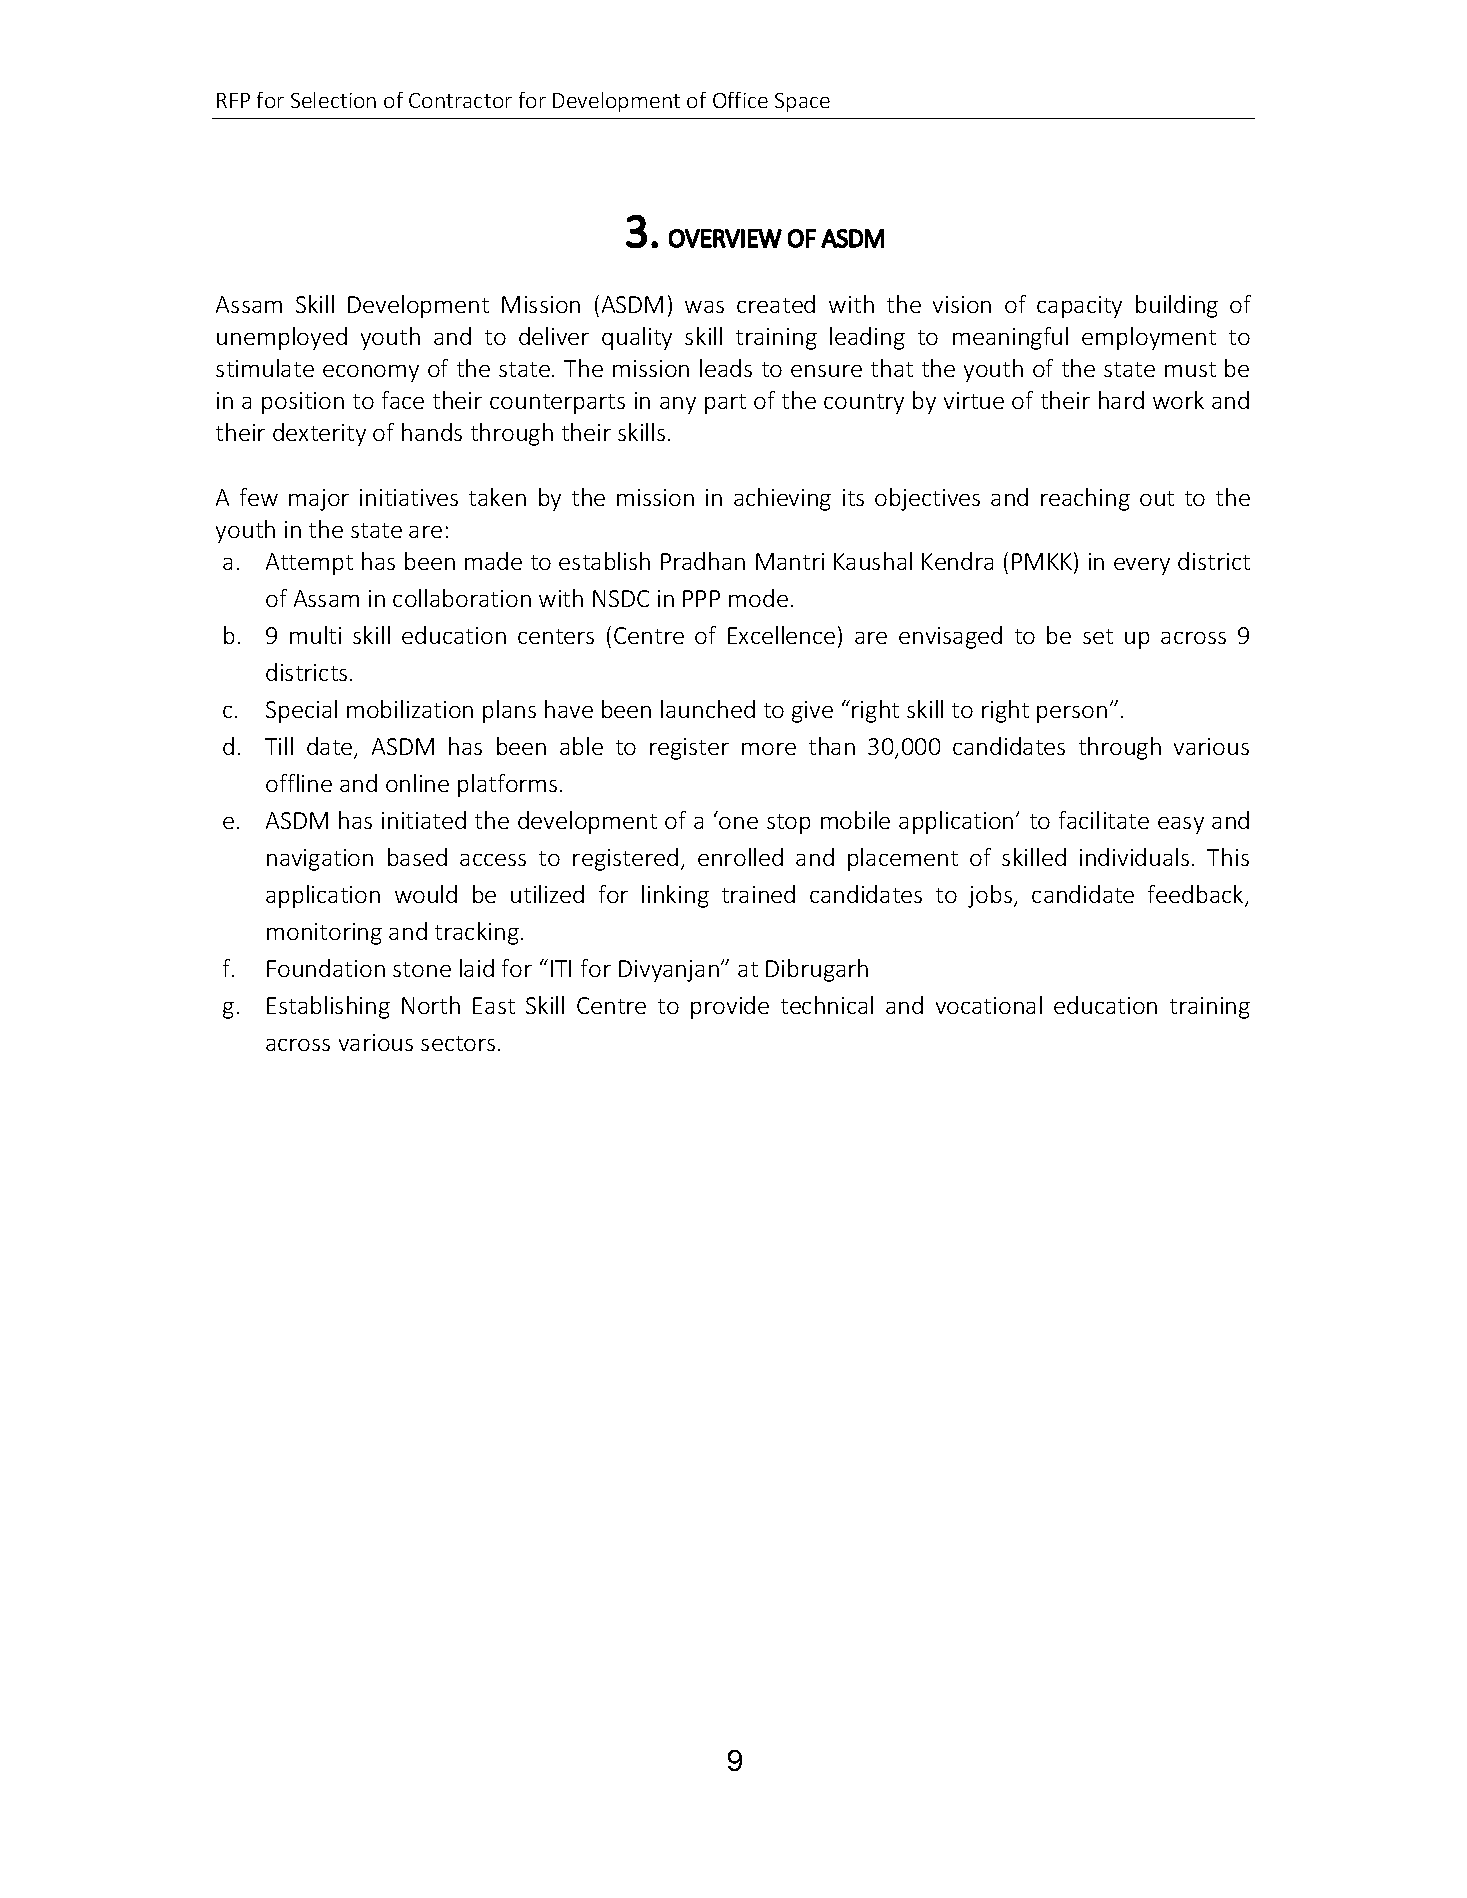 The width and height of the page is (1467, 1898). What do you see at coordinates (301, 711) in the page?
I see `Special` at bounding box center [301, 711].
